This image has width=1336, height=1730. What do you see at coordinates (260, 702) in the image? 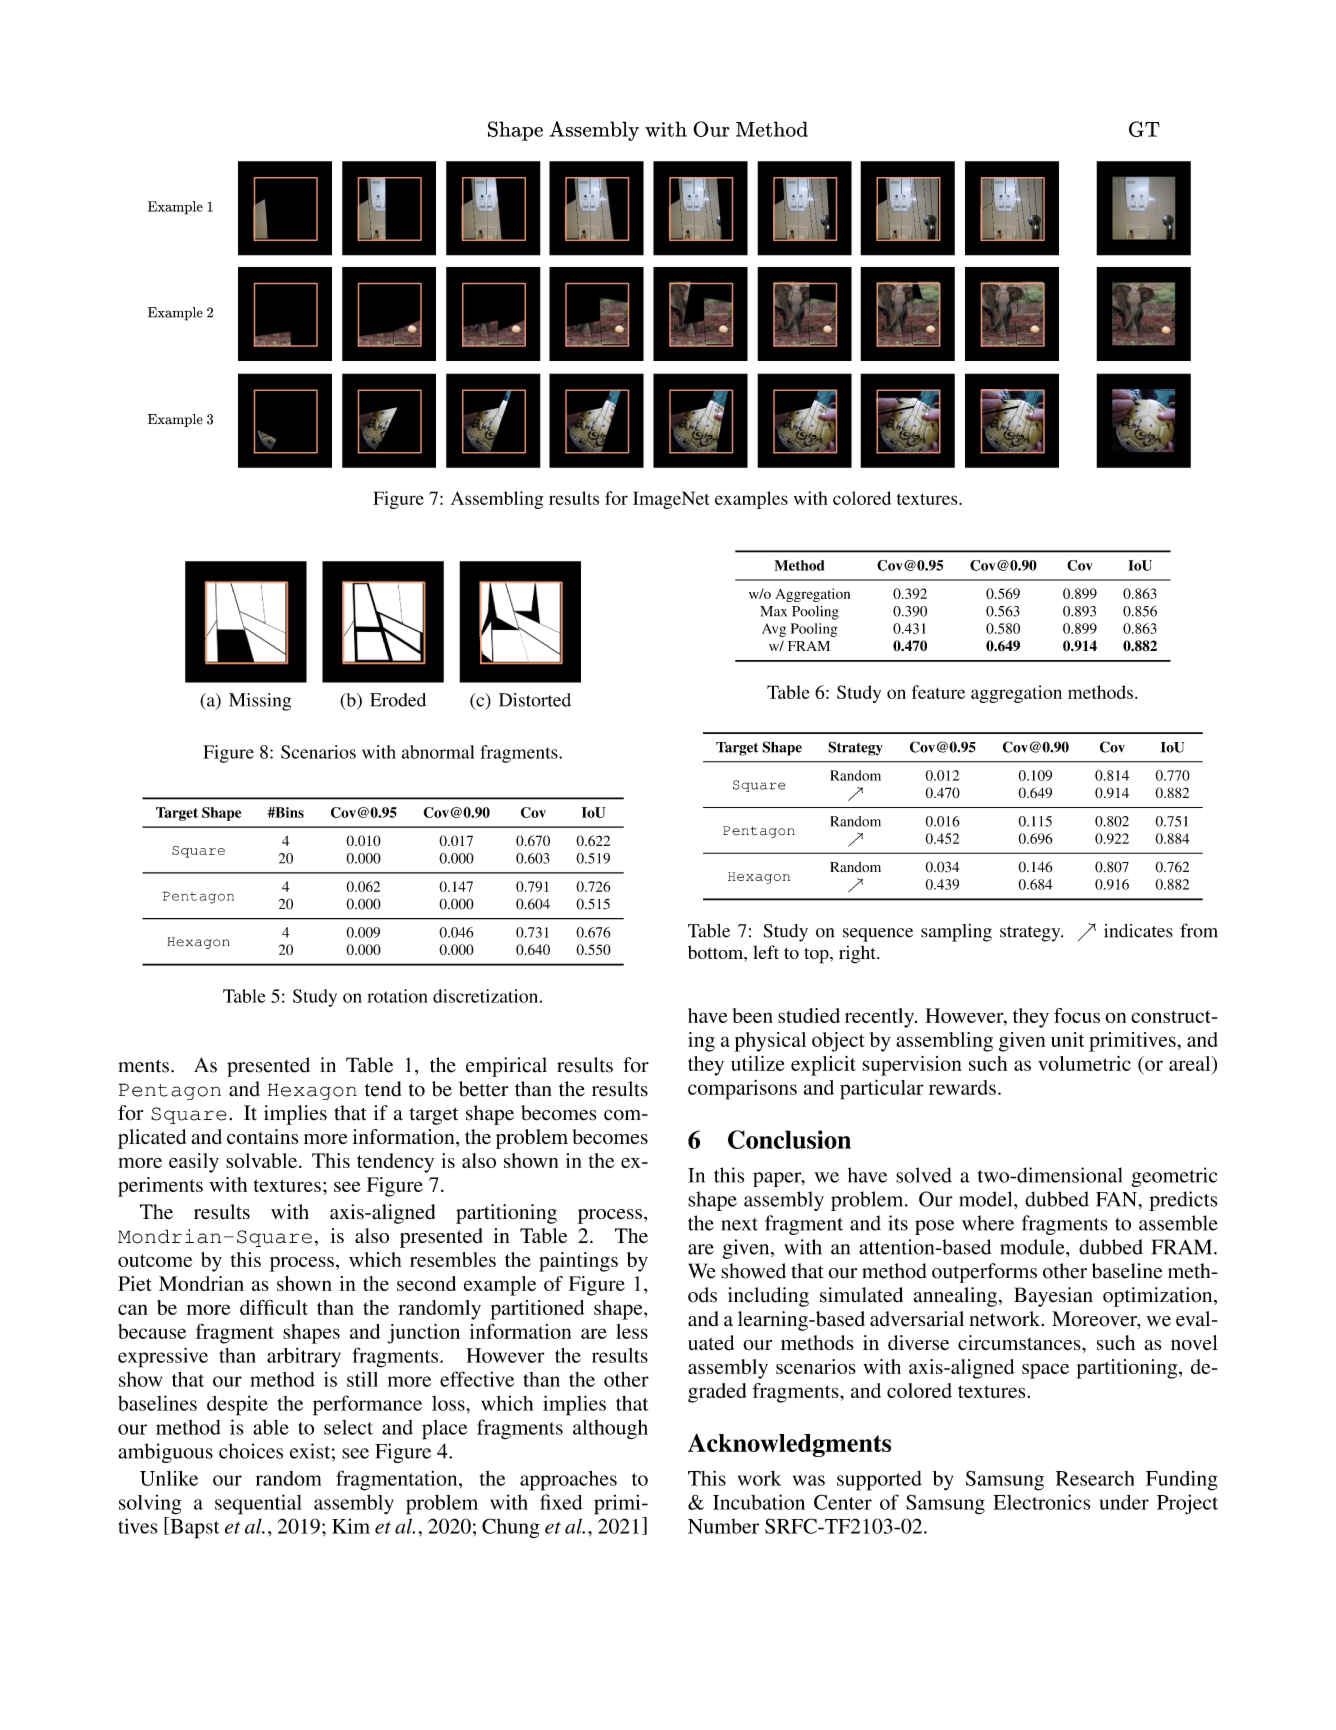
I see `Missing` at bounding box center [260, 702].
